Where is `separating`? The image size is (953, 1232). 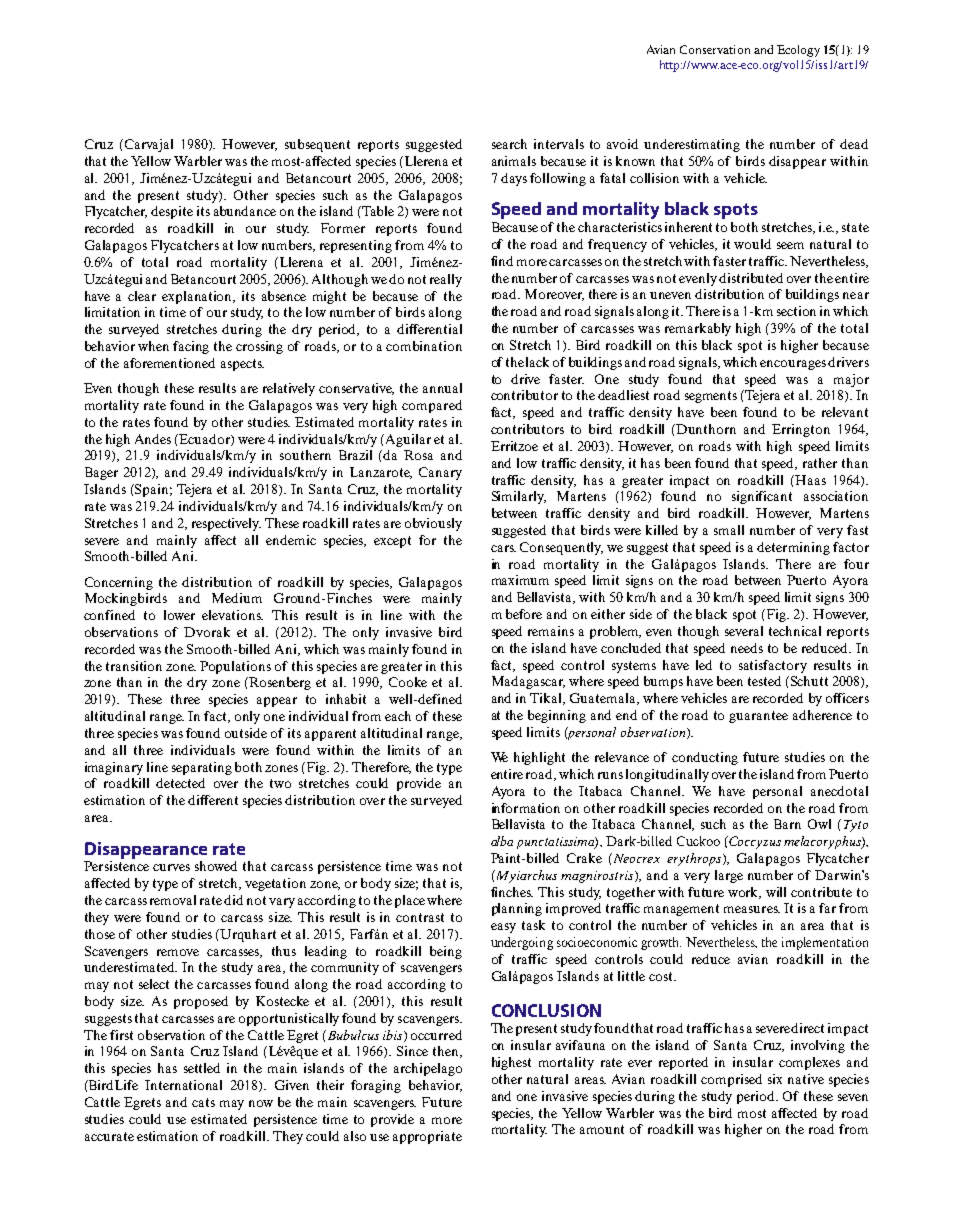 separating is located at coordinates (202, 768).
